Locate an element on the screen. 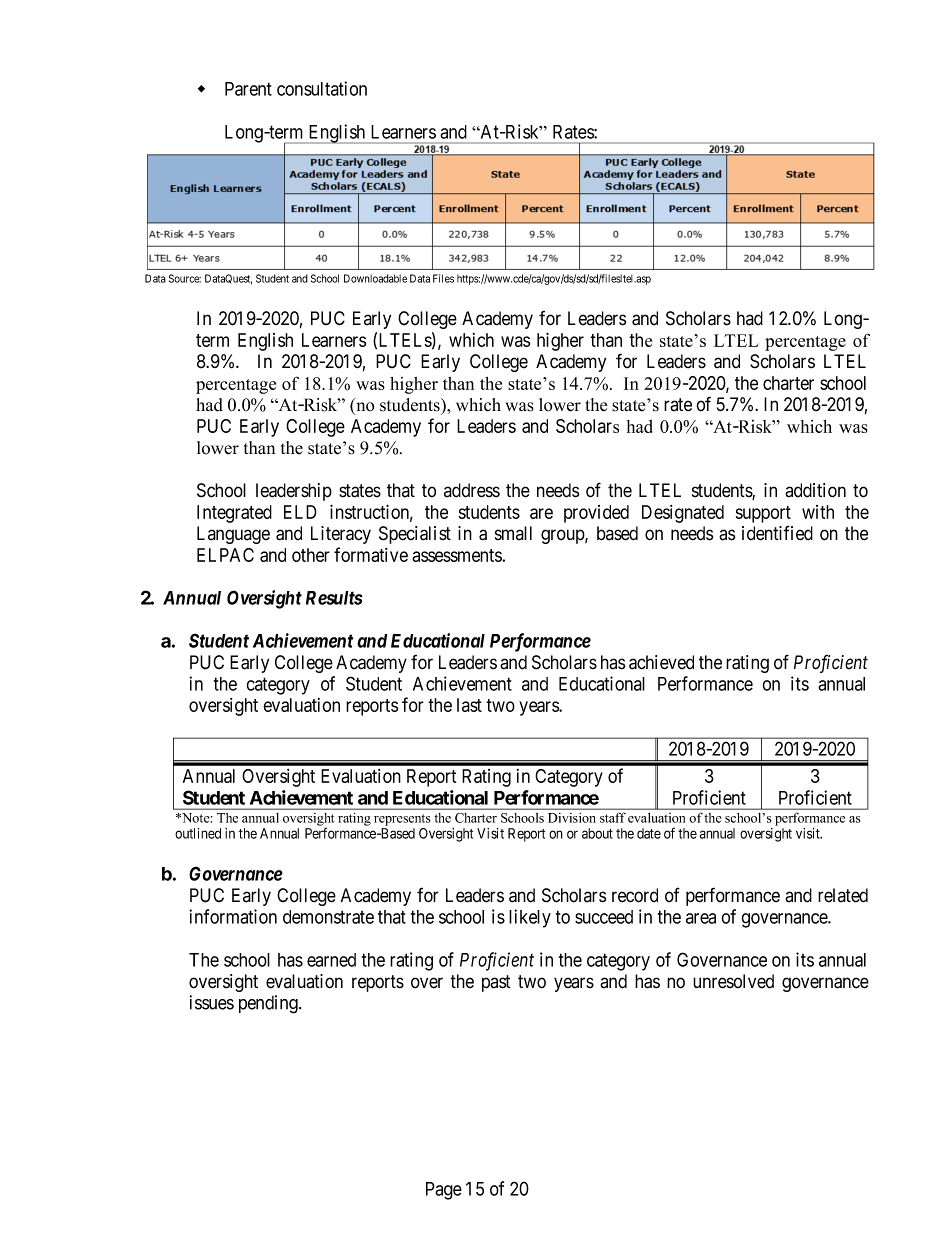  Downloadable is located at coordinates (375, 278).
